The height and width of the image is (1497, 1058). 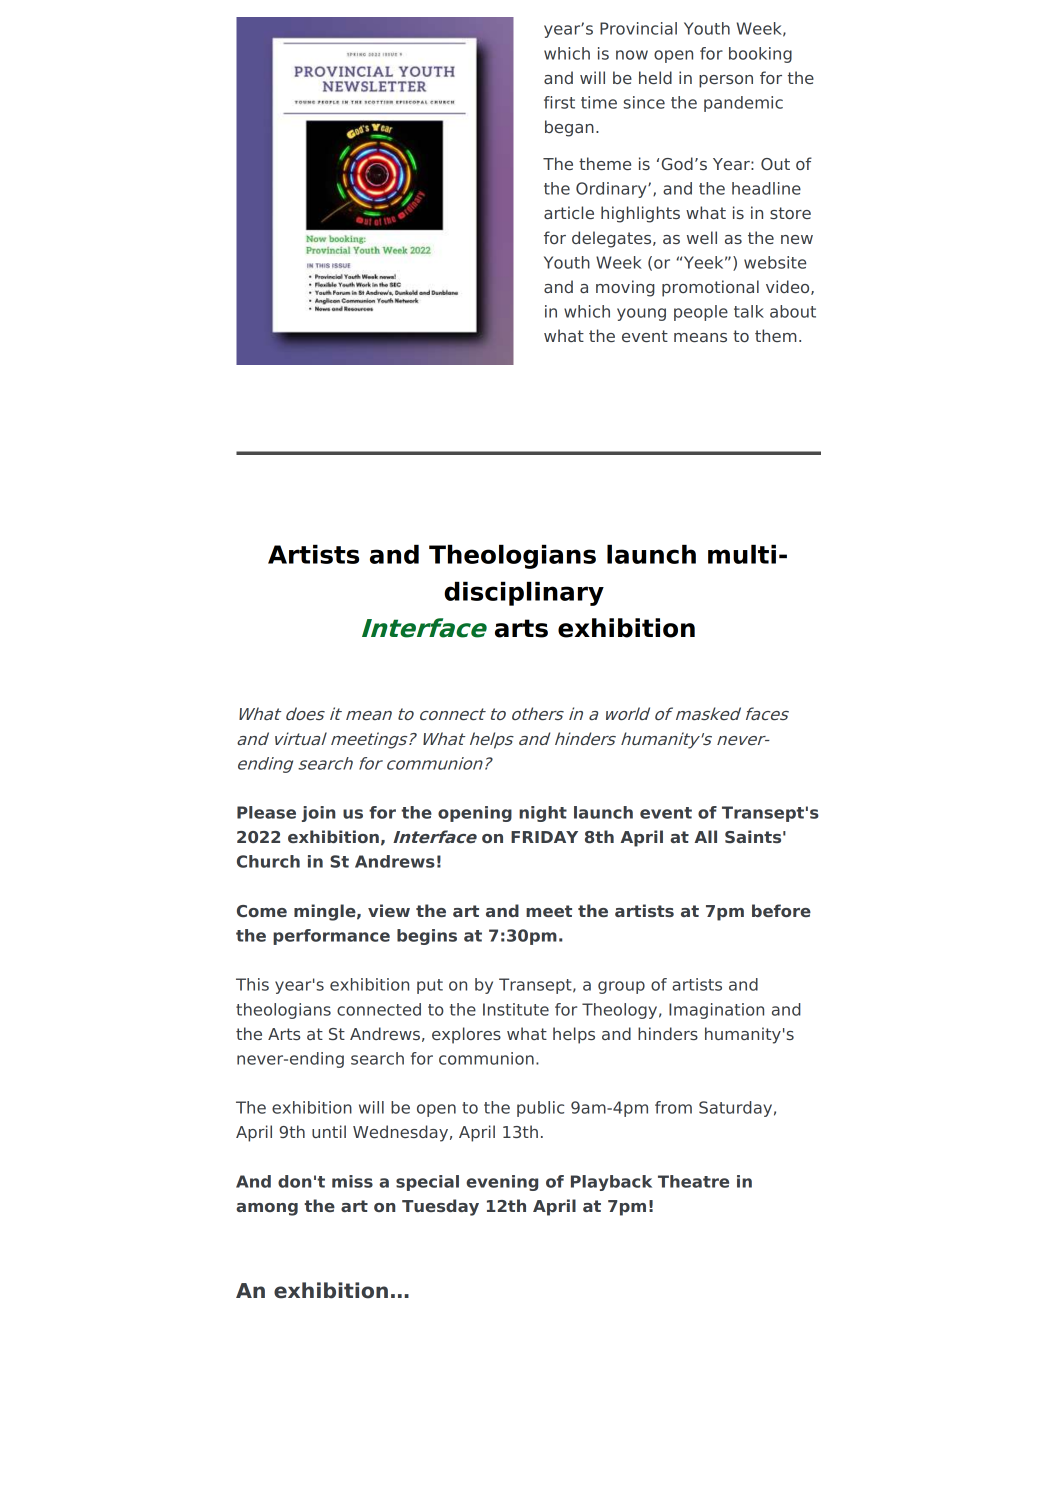 What do you see at coordinates (749, 311) in the image?
I see `talk` at bounding box center [749, 311].
